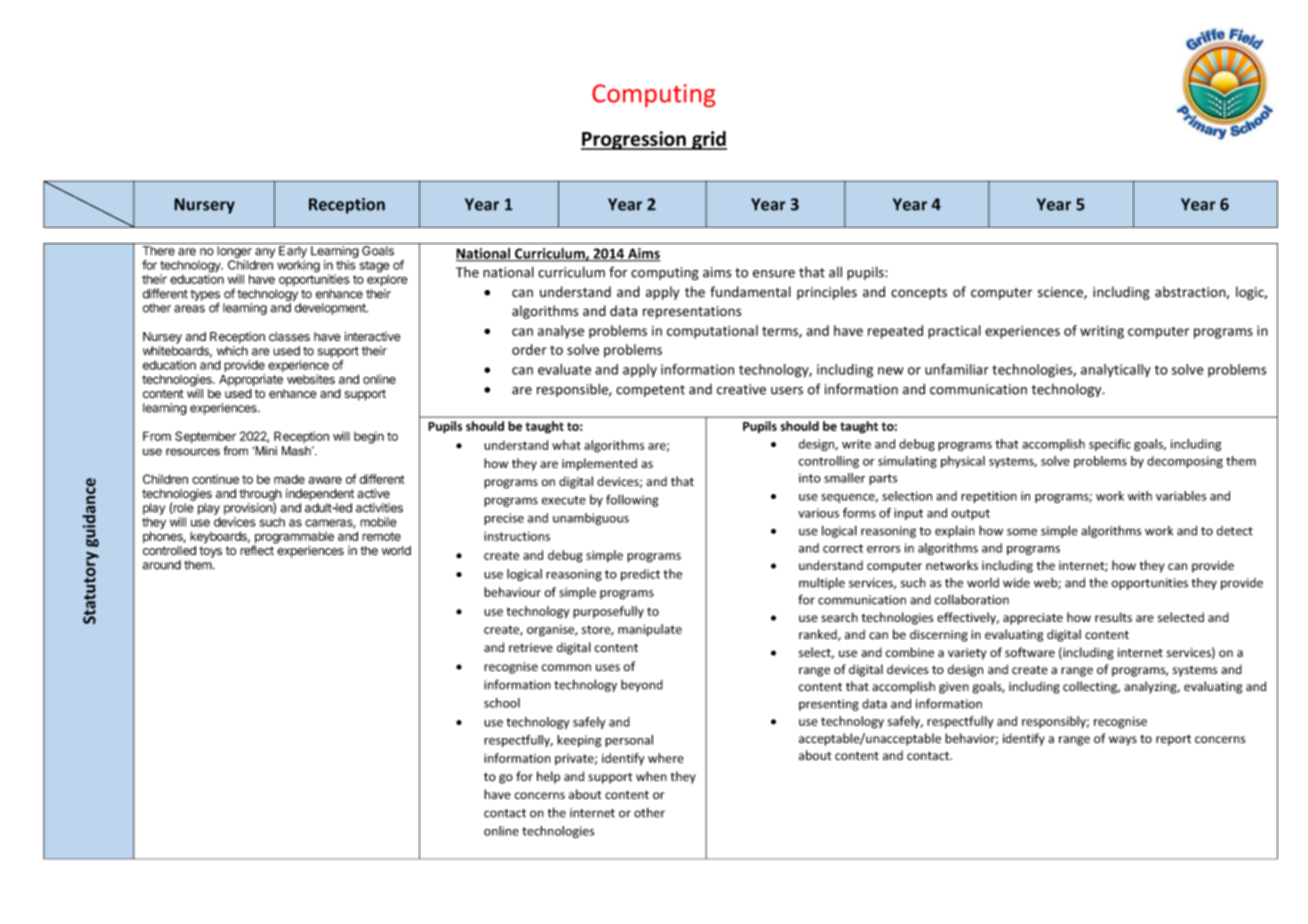  What do you see at coordinates (666, 758) in the screenshot?
I see `where` at bounding box center [666, 758].
